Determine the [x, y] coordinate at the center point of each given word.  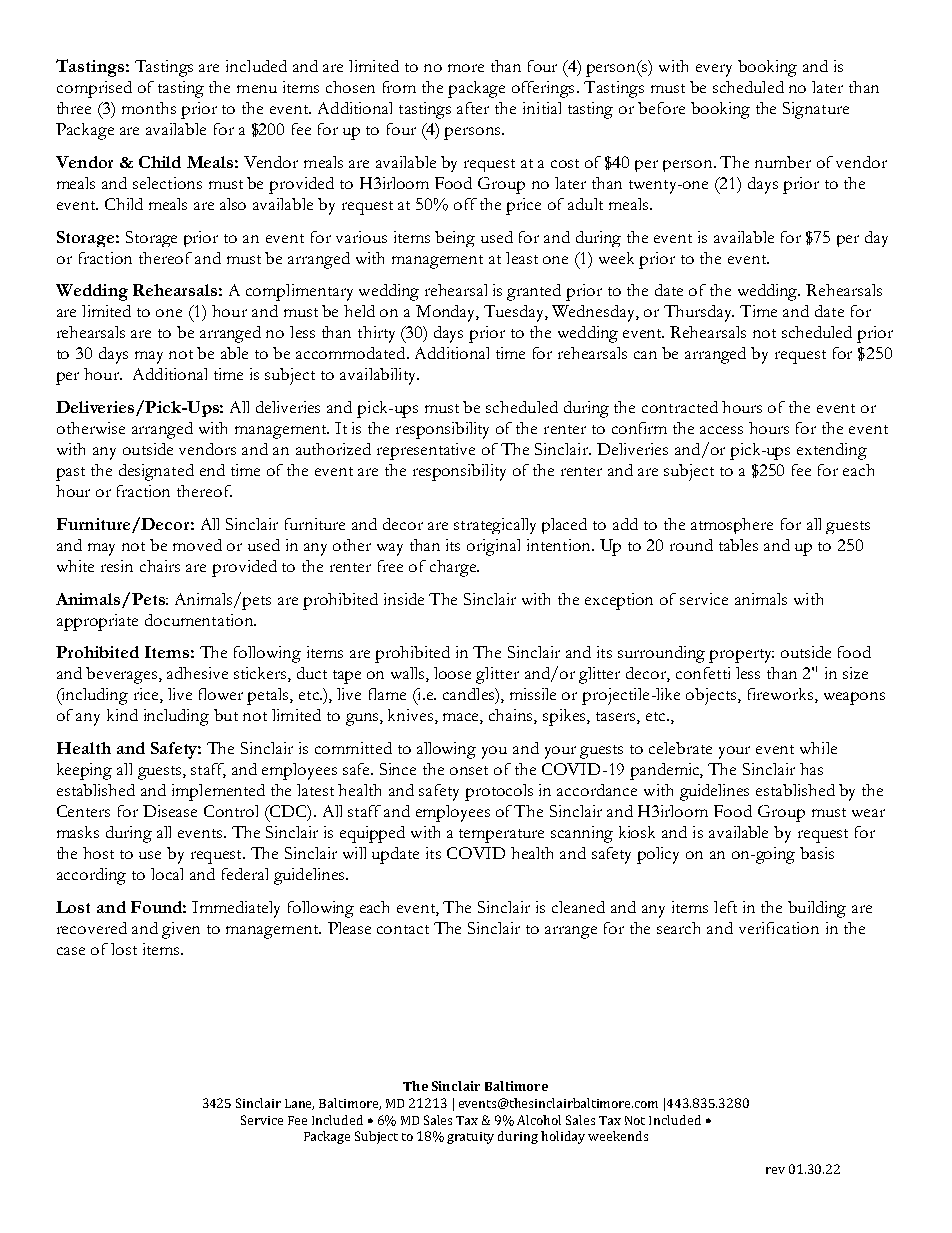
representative [426, 451]
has [811, 769]
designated [156, 472]
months [149, 108]
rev [775, 1170]
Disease [170, 811]
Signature [816, 110]
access [721, 430]
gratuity [470, 1138]
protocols [499, 792]
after [473, 108]
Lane [299, 1104]
